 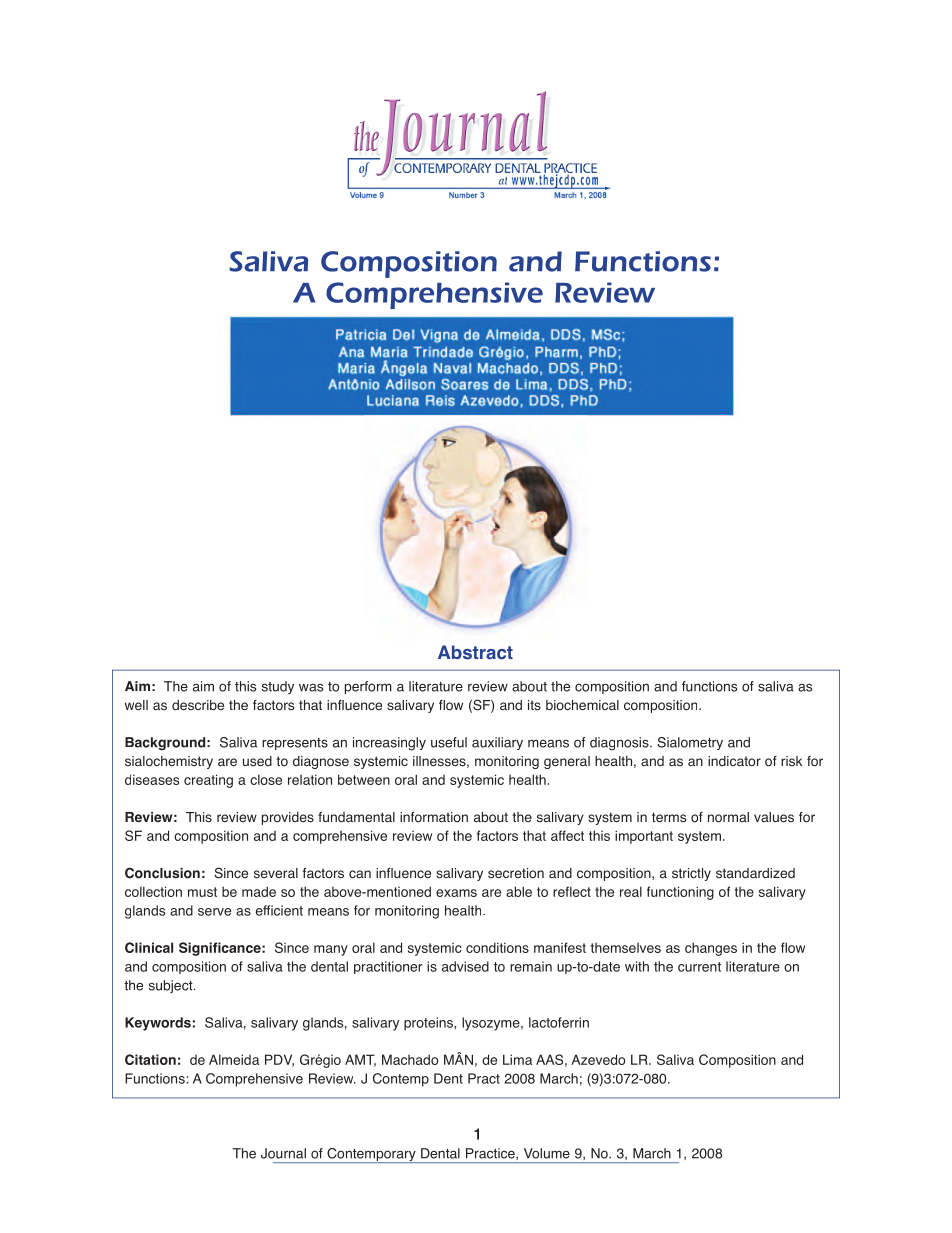 I want to click on Abstract, so click(x=475, y=652).
